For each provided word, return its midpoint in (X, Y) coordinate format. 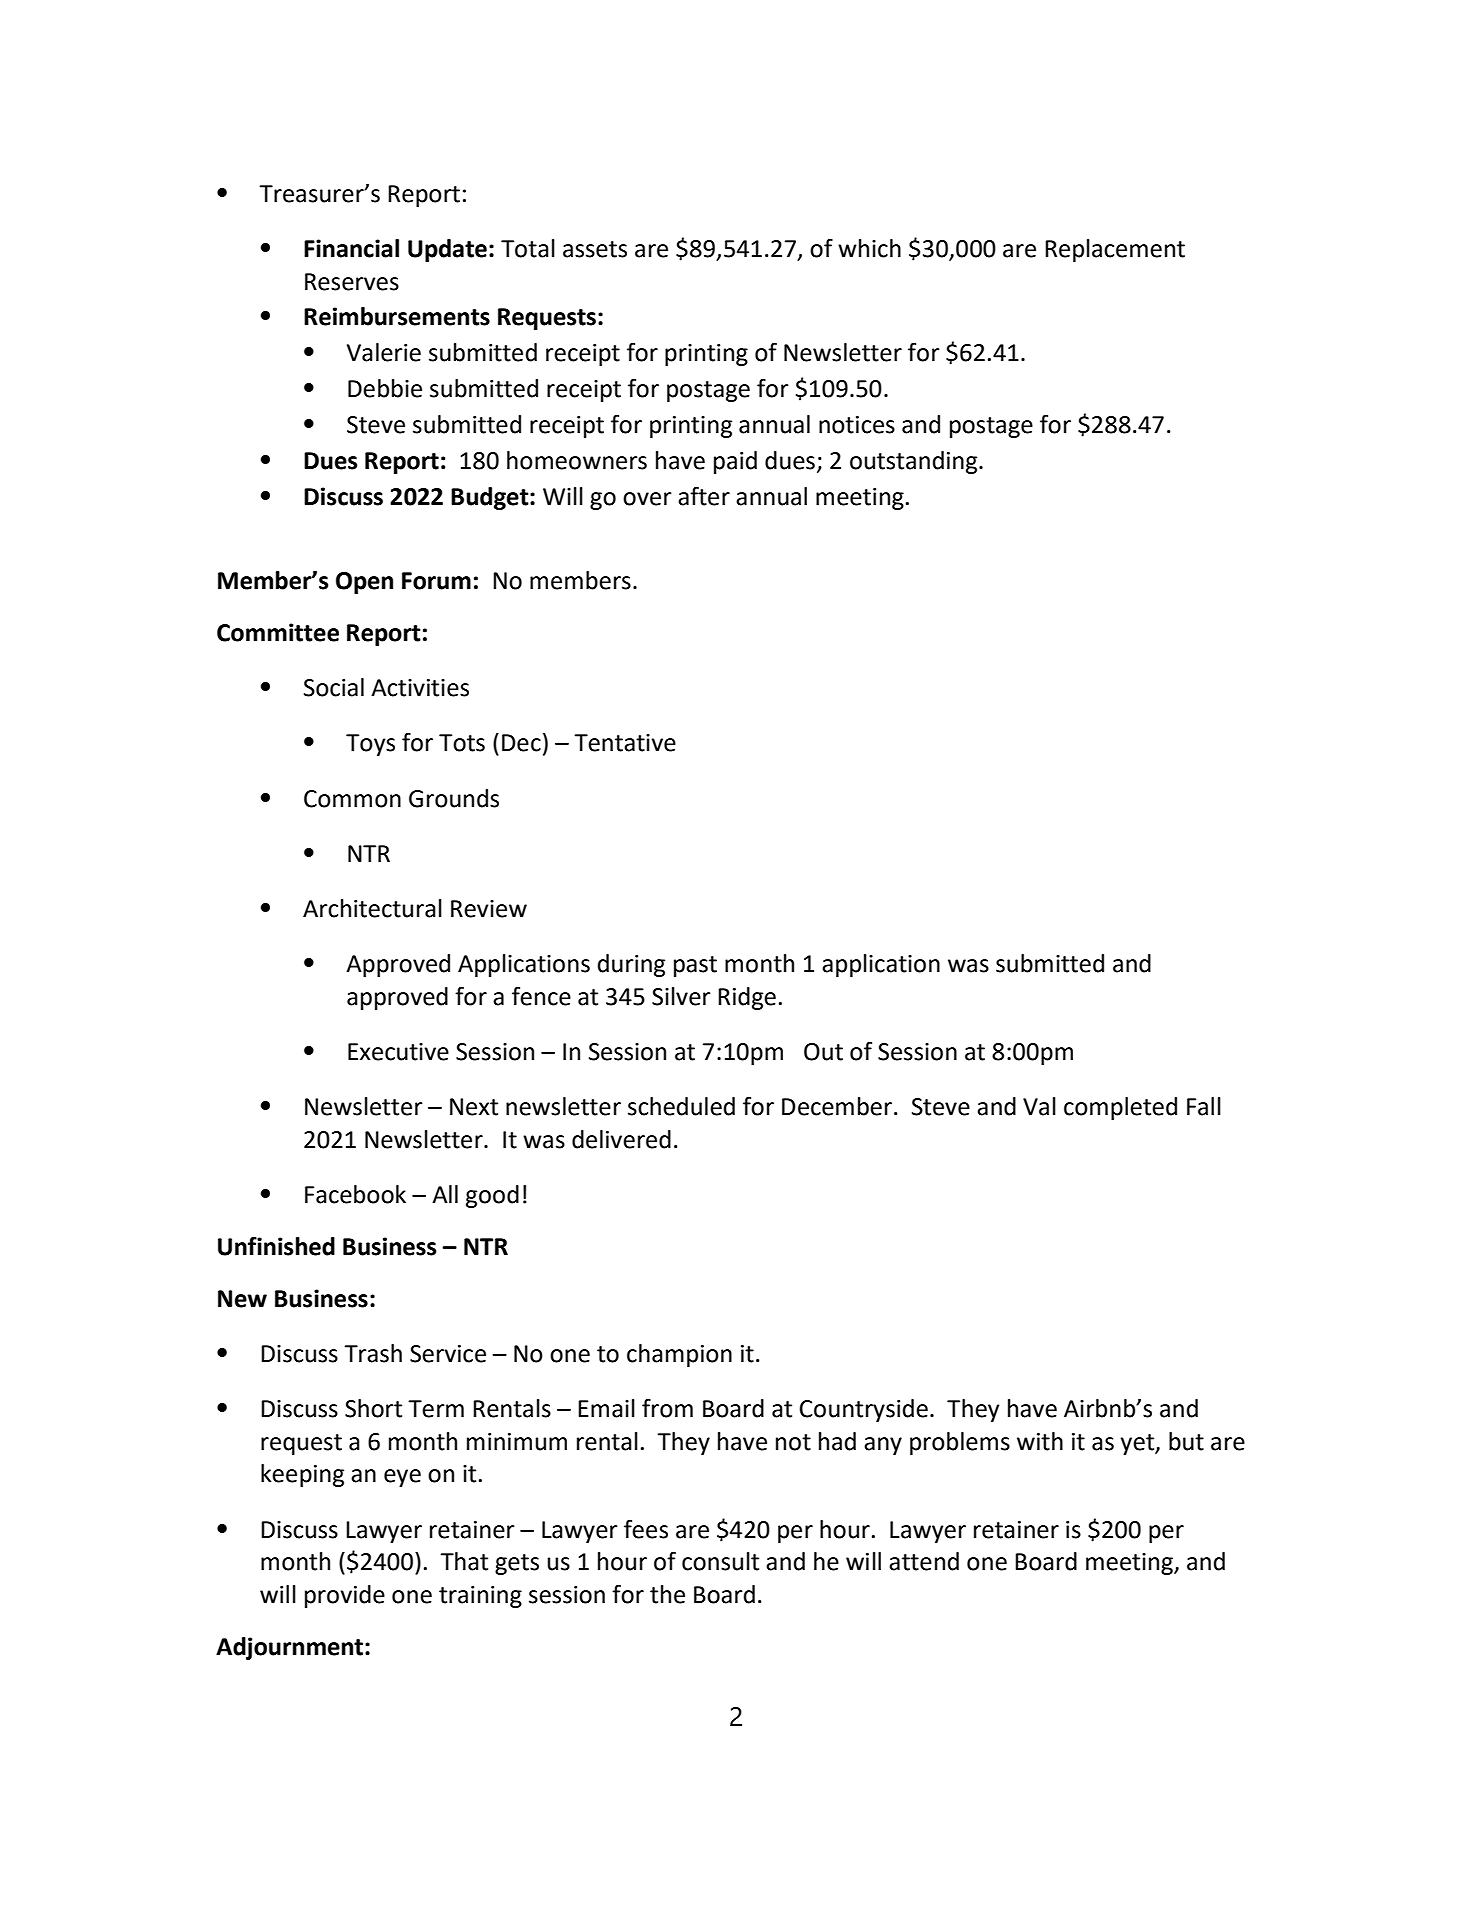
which (869, 248)
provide (345, 1596)
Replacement (1115, 250)
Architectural (372, 908)
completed (1120, 1108)
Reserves (352, 282)
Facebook (355, 1194)
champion (679, 1355)
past (695, 966)
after (704, 496)
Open (364, 583)
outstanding (915, 462)
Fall (1204, 1106)
